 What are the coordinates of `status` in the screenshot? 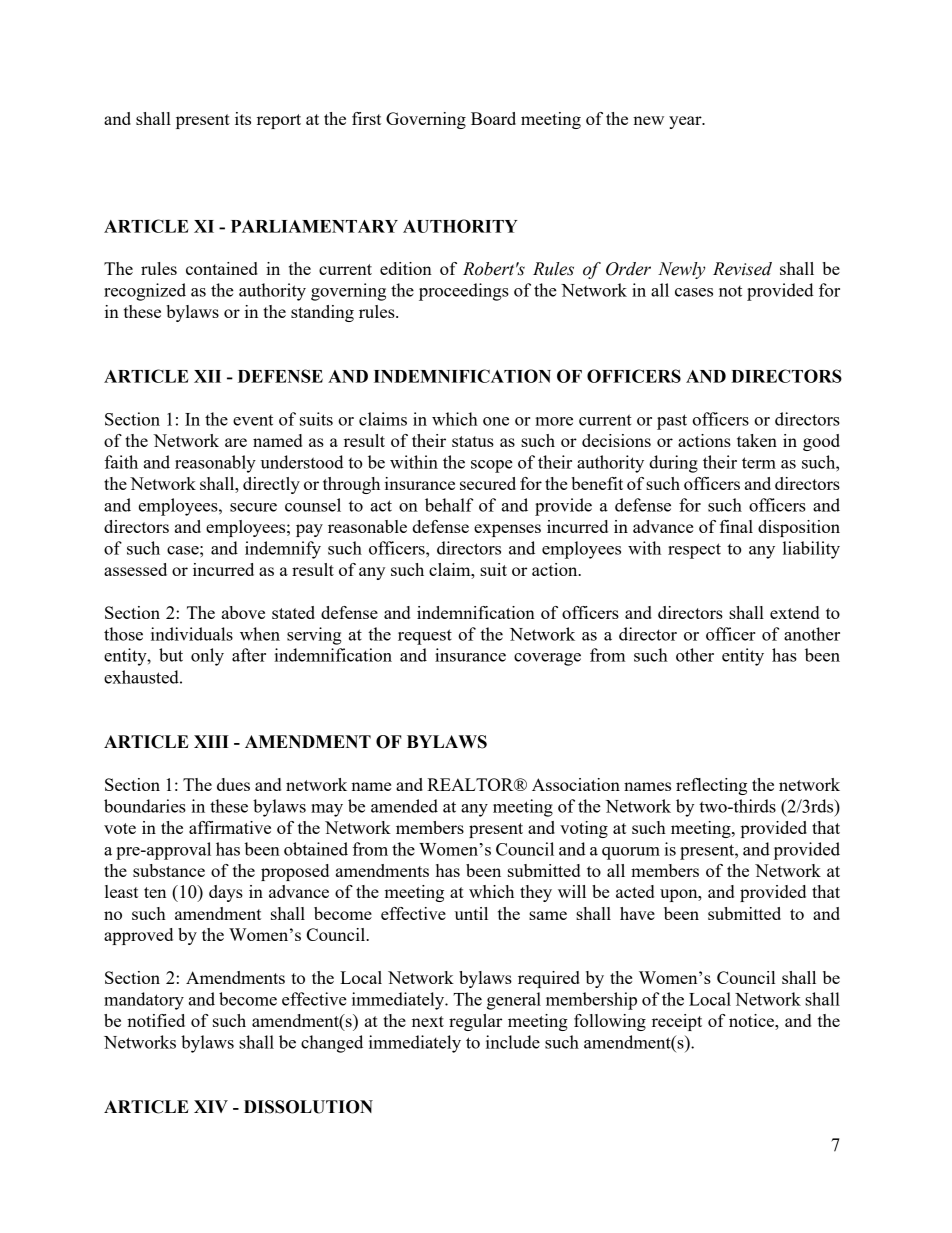 It's located at (473, 441).
